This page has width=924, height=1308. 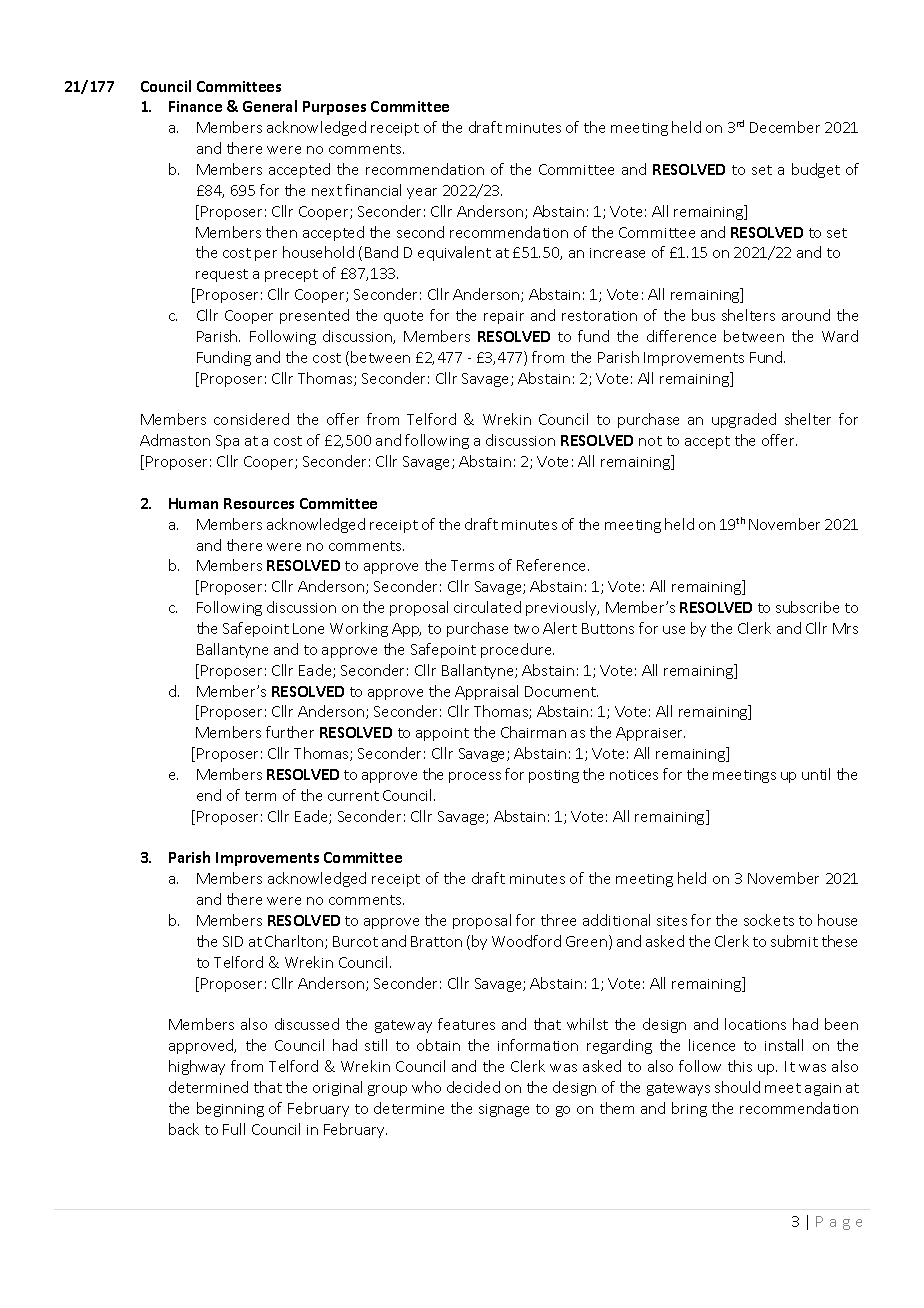 What do you see at coordinates (785, 127) in the page?
I see `December` at bounding box center [785, 127].
